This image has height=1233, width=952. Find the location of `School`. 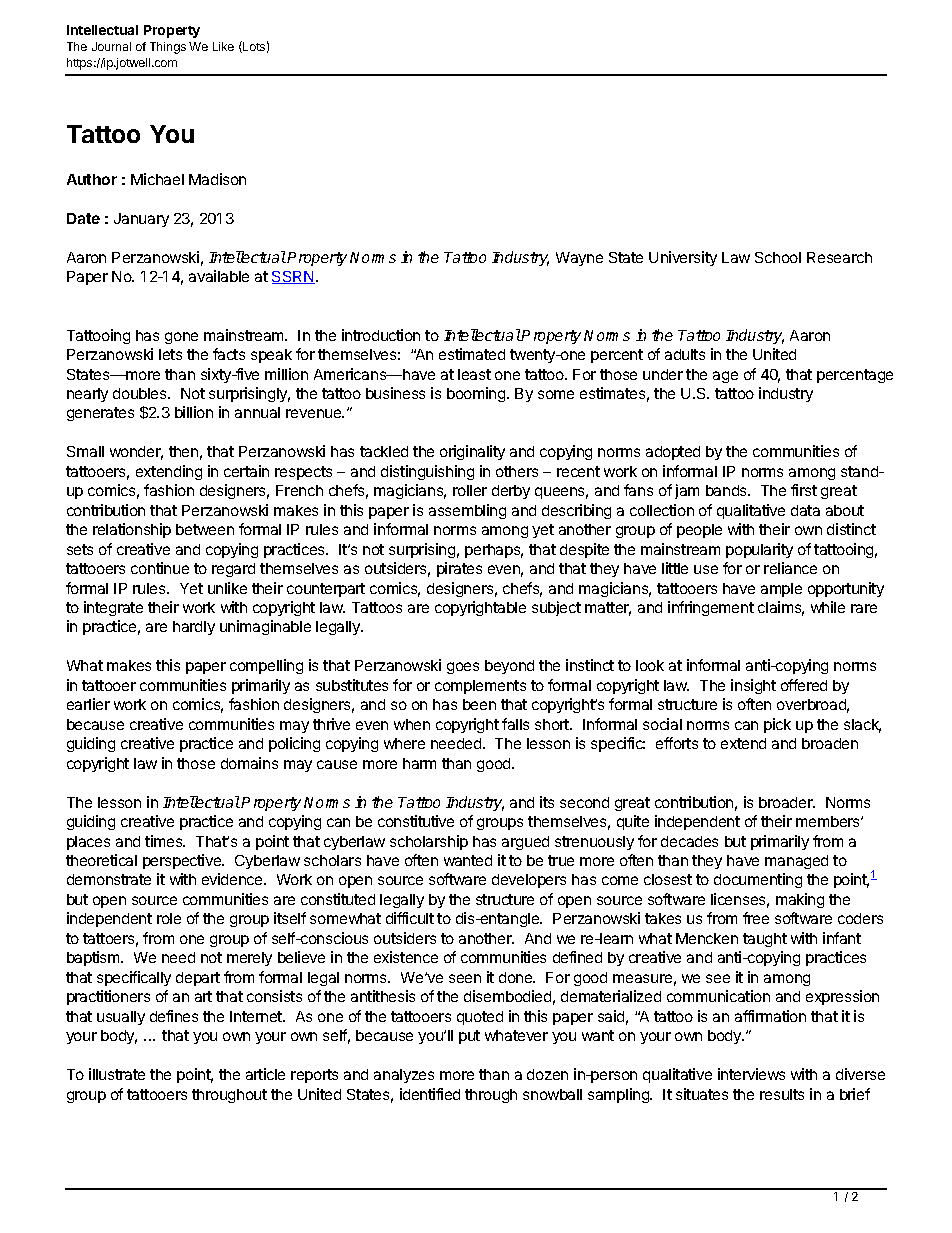

School is located at coordinates (778, 257).
